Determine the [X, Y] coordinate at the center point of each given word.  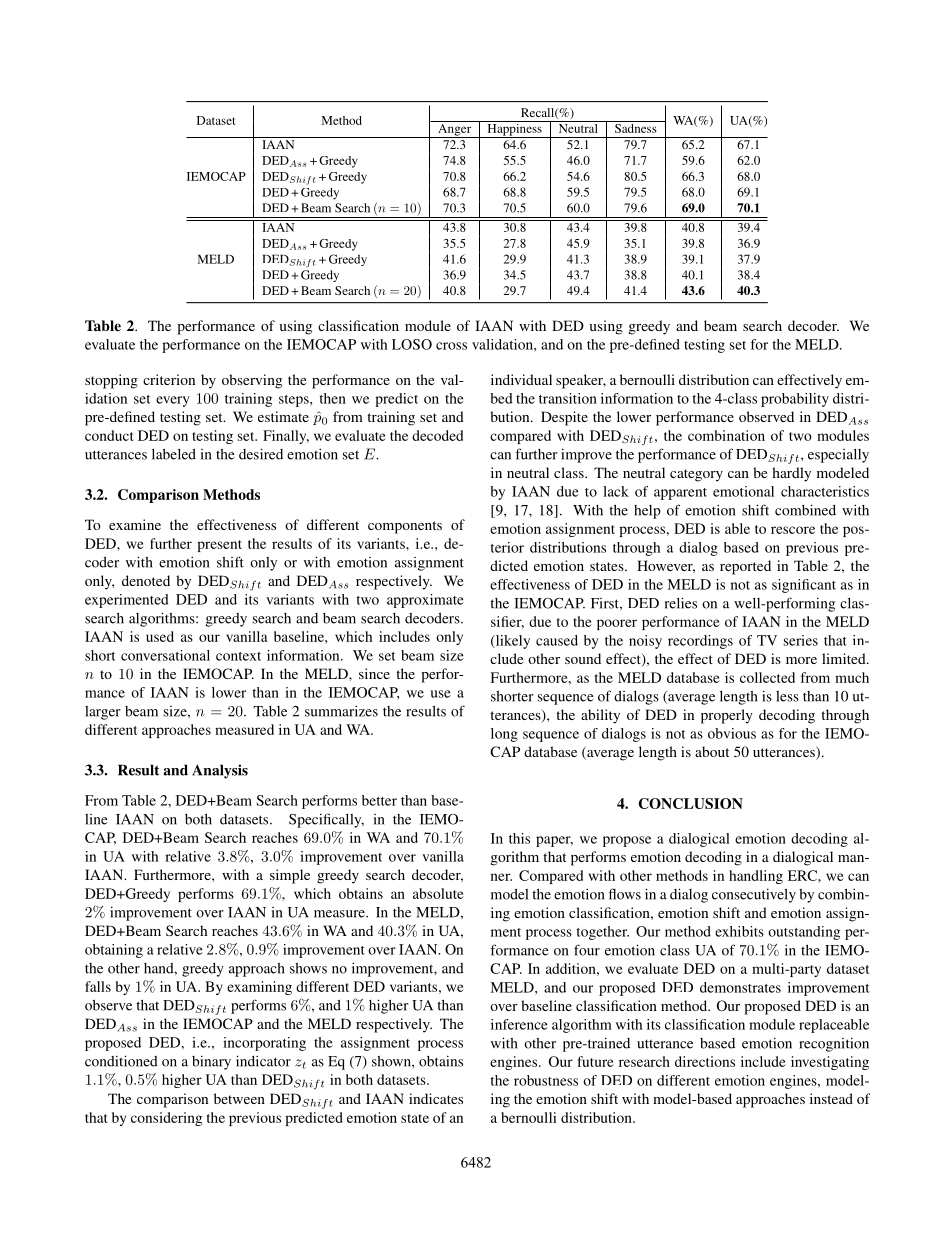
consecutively [754, 895]
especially [838, 456]
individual [521, 379]
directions [705, 1061]
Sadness [636, 127]
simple [290, 876]
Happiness [514, 129]
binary [211, 1062]
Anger [455, 129]
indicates [436, 1098]
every [173, 401]
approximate [425, 601]
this [519, 838]
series [801, 640]
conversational [165, 655]
